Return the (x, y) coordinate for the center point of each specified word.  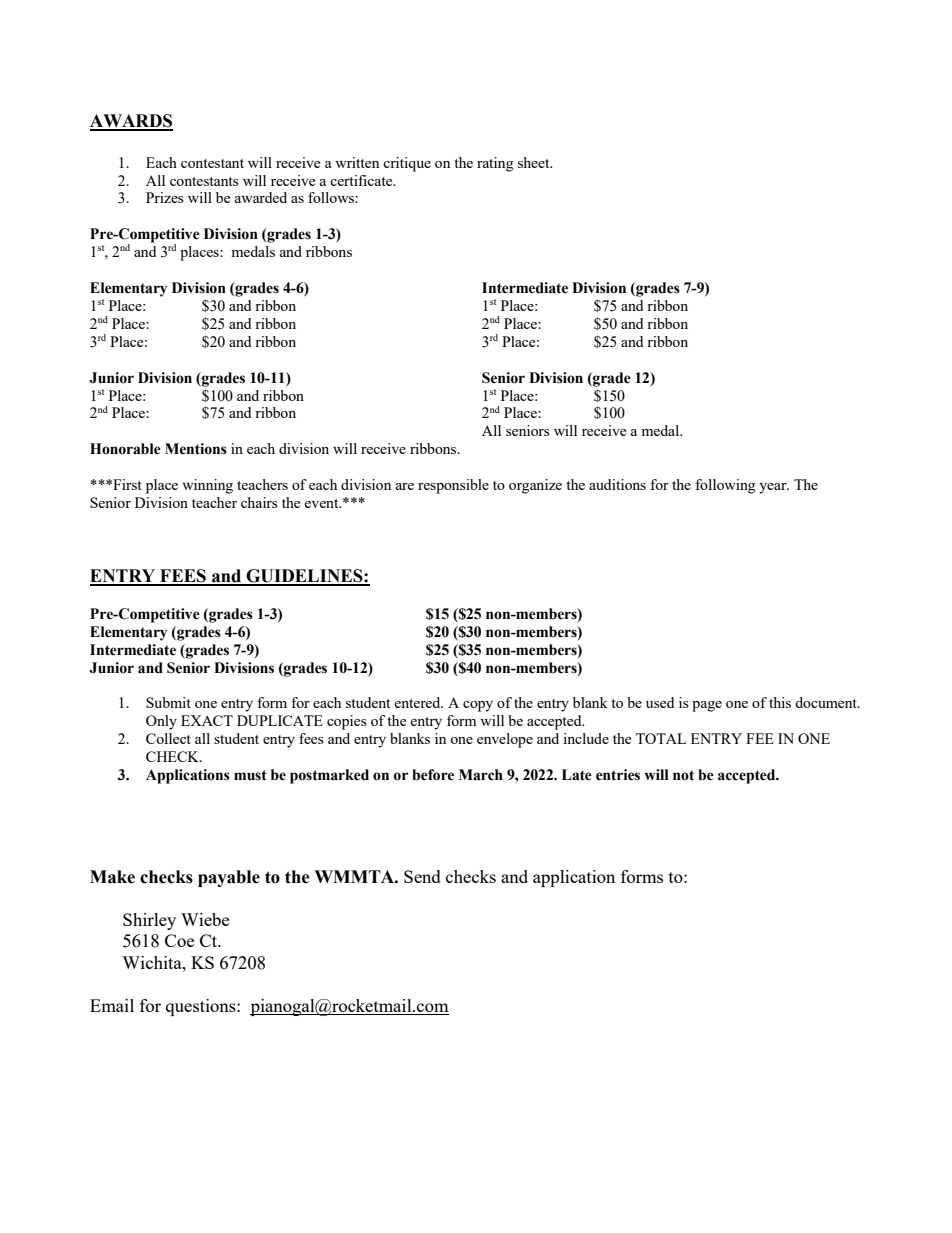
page (707, 706)
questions (202, 1007)
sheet (535, 162)
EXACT (207, 720)
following (725, 486)
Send (422, 876)
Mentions (196, 449)
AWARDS (131, 122)
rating (495, 164)
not (683, 775)
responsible (453, 486)
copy (478, 706)
